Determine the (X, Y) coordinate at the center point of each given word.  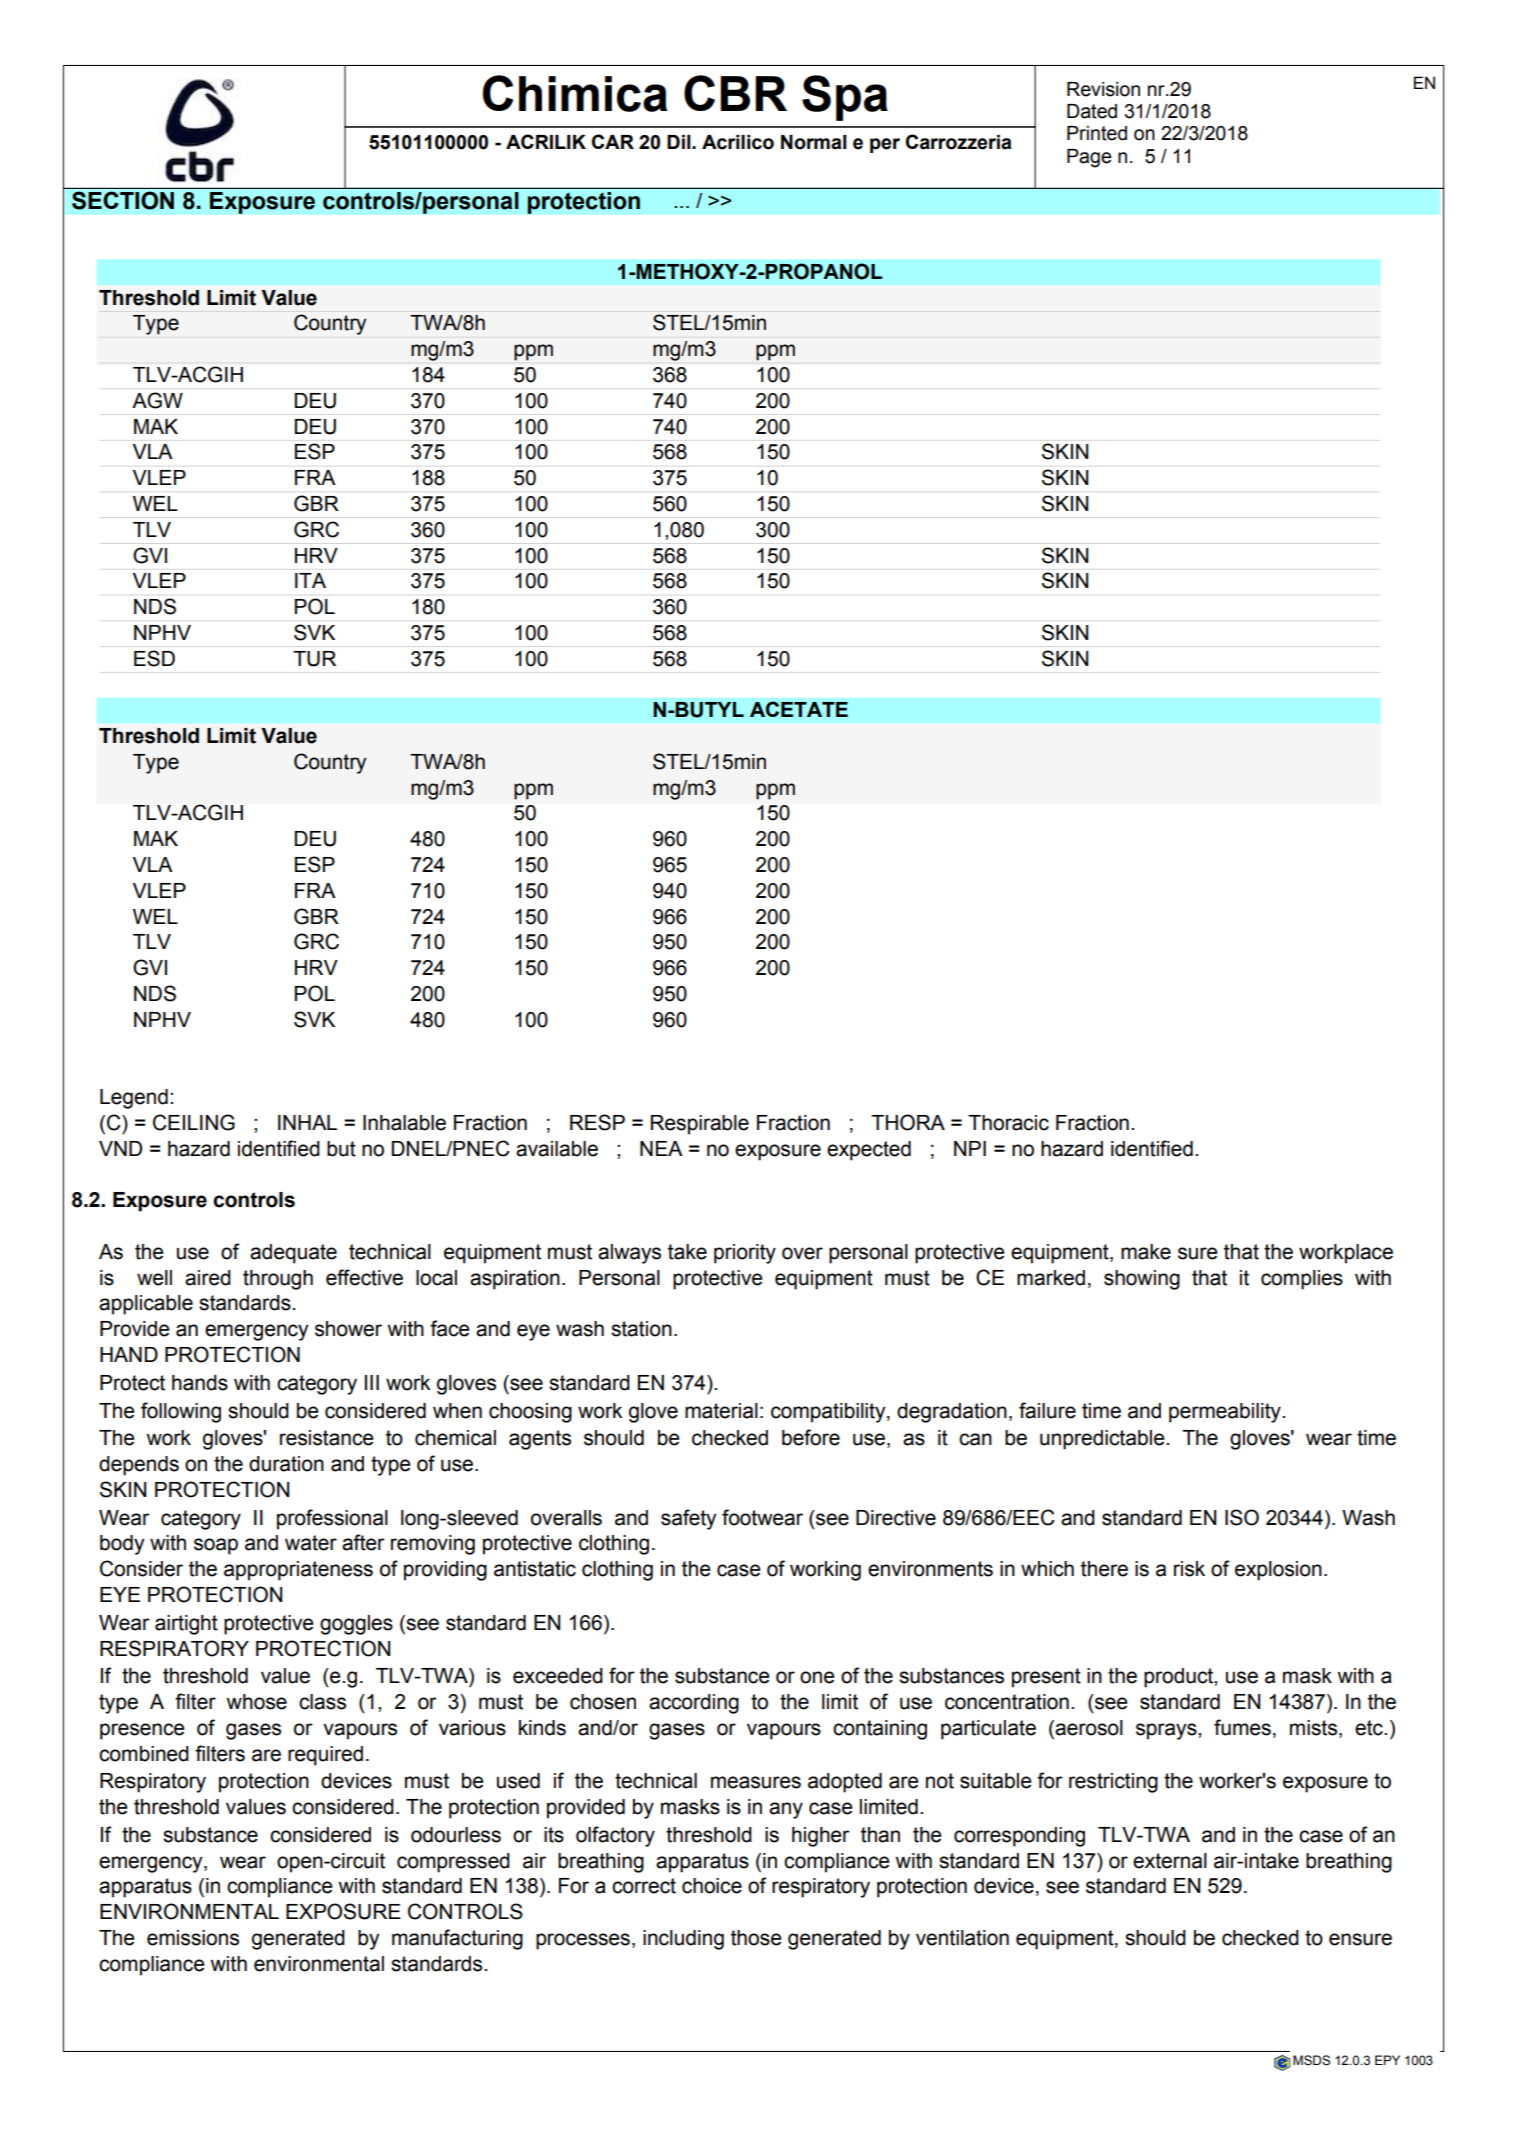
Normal (814, 142)
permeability (1226, 1413)
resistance (327, 1438)
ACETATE (799, 709)
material (721, 1411)
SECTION (123, 200)
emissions (193, 1938)
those (756, 1938)
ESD (154, 658)
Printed (1097, 133)
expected (869, 1151)
